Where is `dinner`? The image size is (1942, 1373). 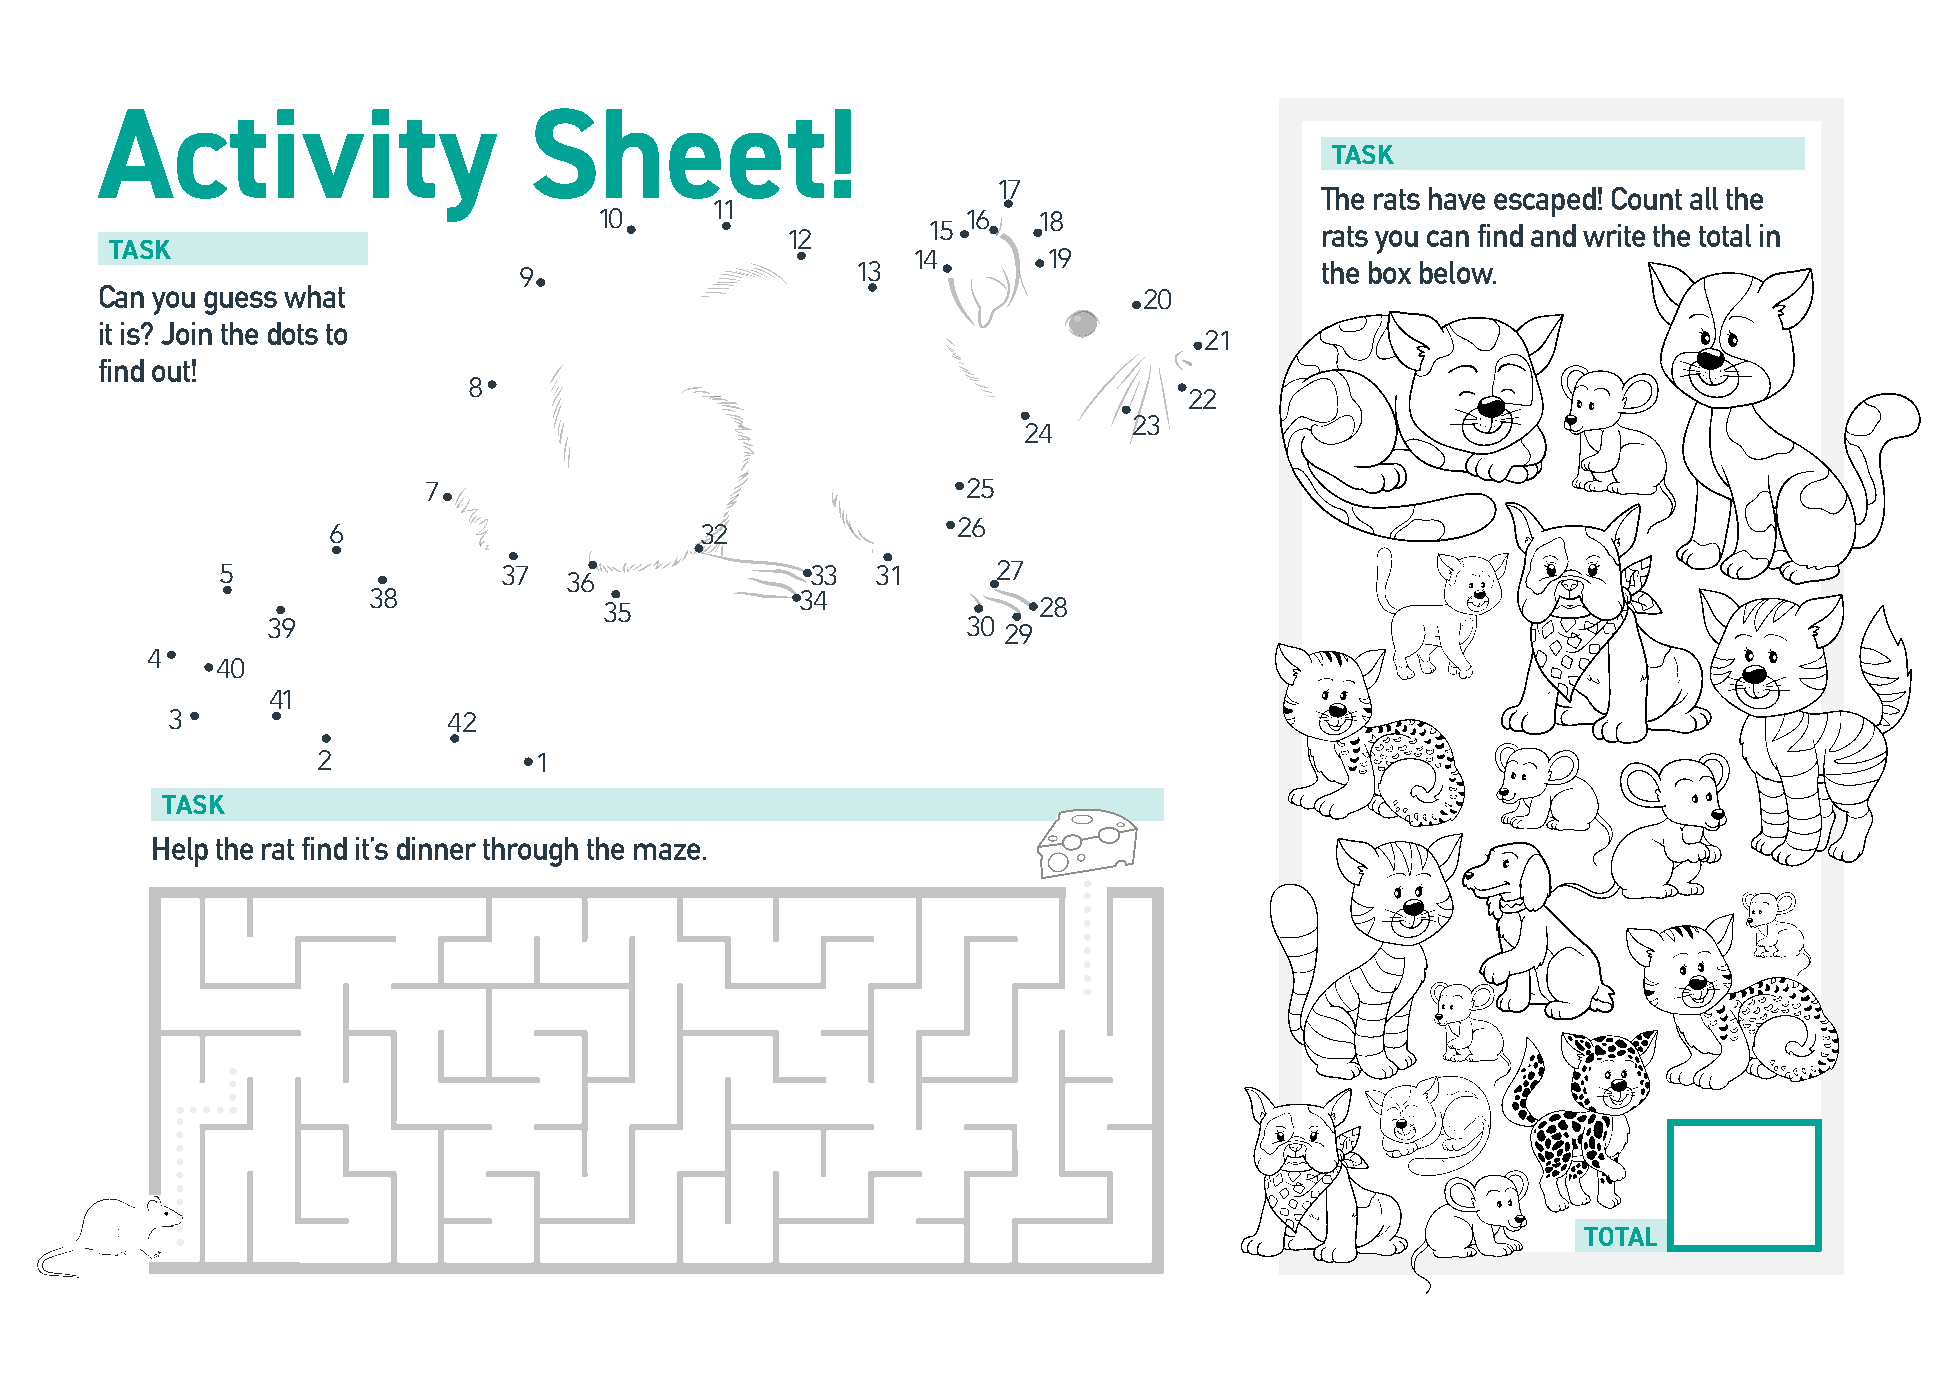 dinner is located at coordinates (436, 848).
